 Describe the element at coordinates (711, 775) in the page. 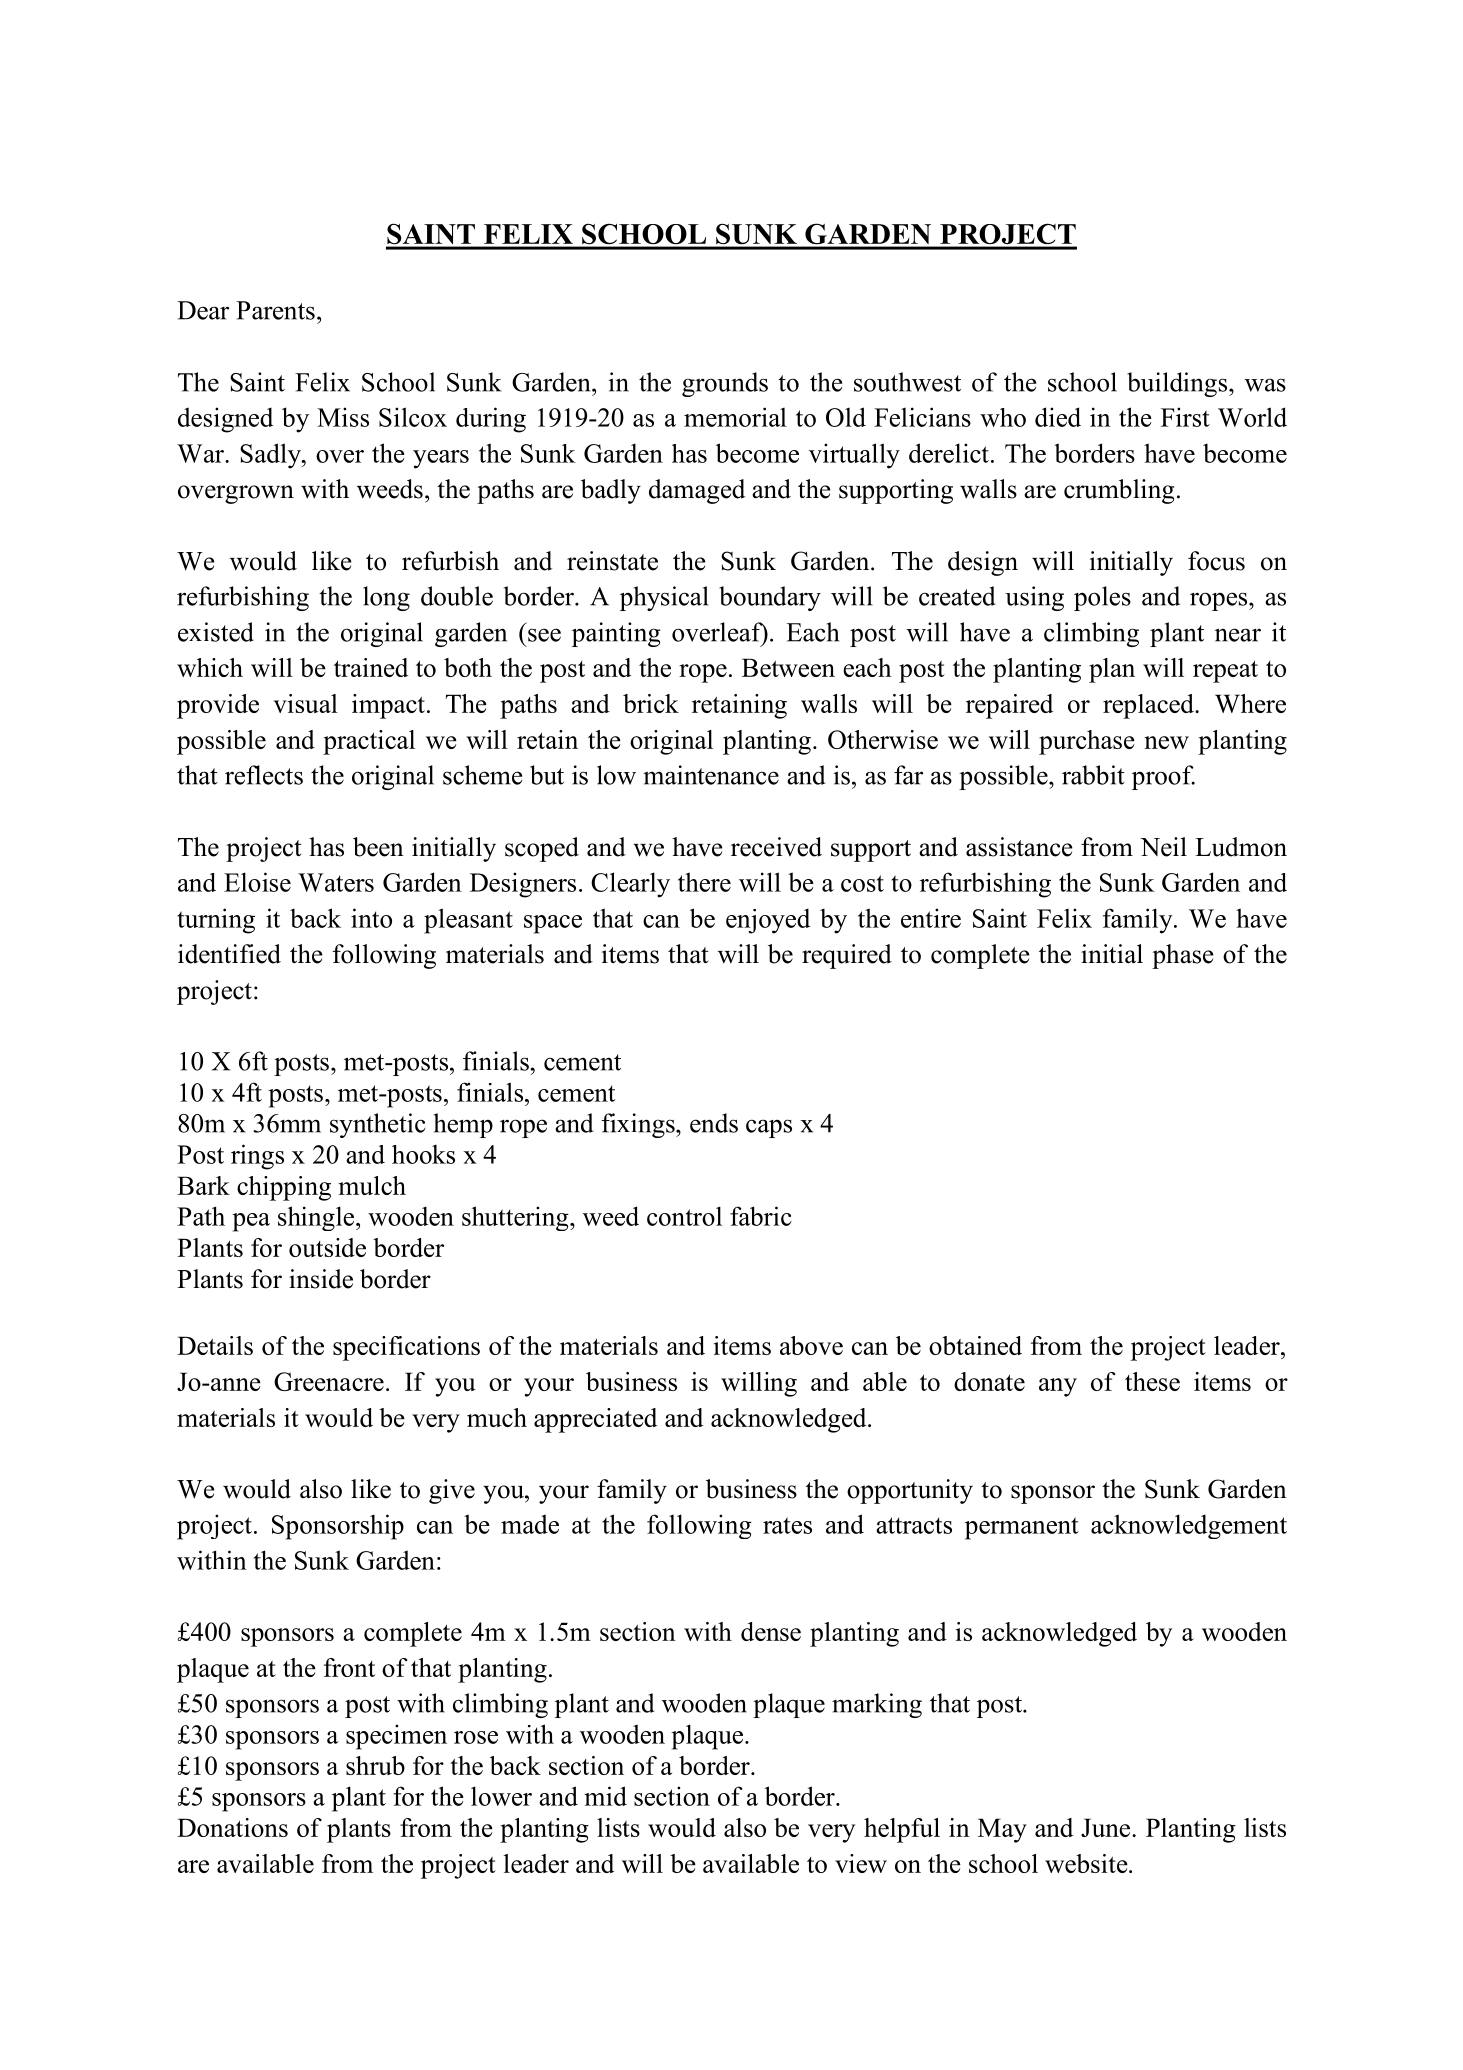

I see `maintenance` at that location.
